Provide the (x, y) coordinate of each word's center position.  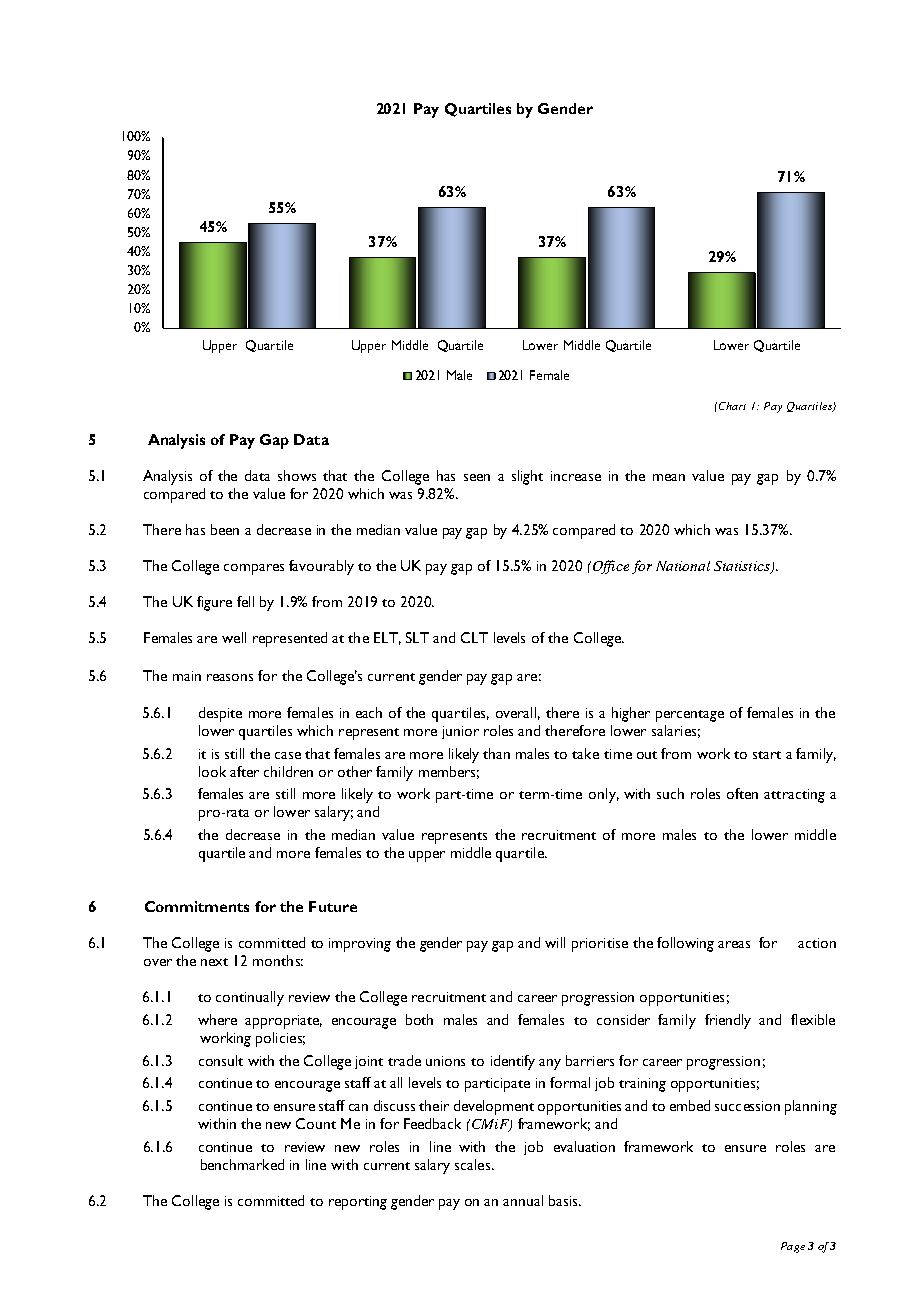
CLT (474, 637)
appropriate (283, 1022)
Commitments (197, 906)
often (742, 793)
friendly (728, 1021)
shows (297, 475)
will (555, 942)
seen (477, 477)
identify (513, 1062)
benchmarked (242, 1164)
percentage (690, 716)
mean (669, 477)
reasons (230, 677)
